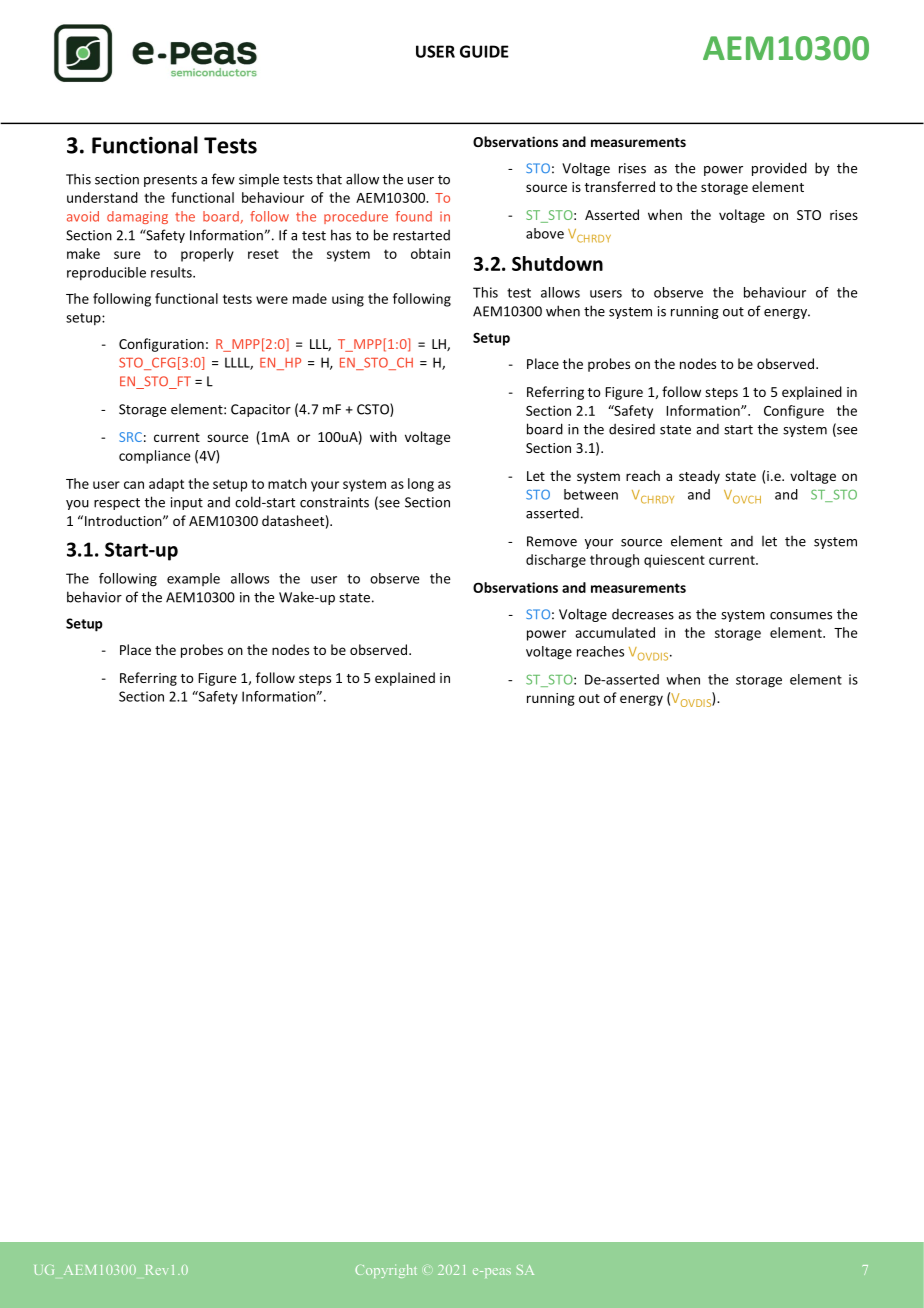 The image size is (924, 1308). What do you see at coordinates (383, 436) in the document?
I see `with` at bounding box center [383, 436].
